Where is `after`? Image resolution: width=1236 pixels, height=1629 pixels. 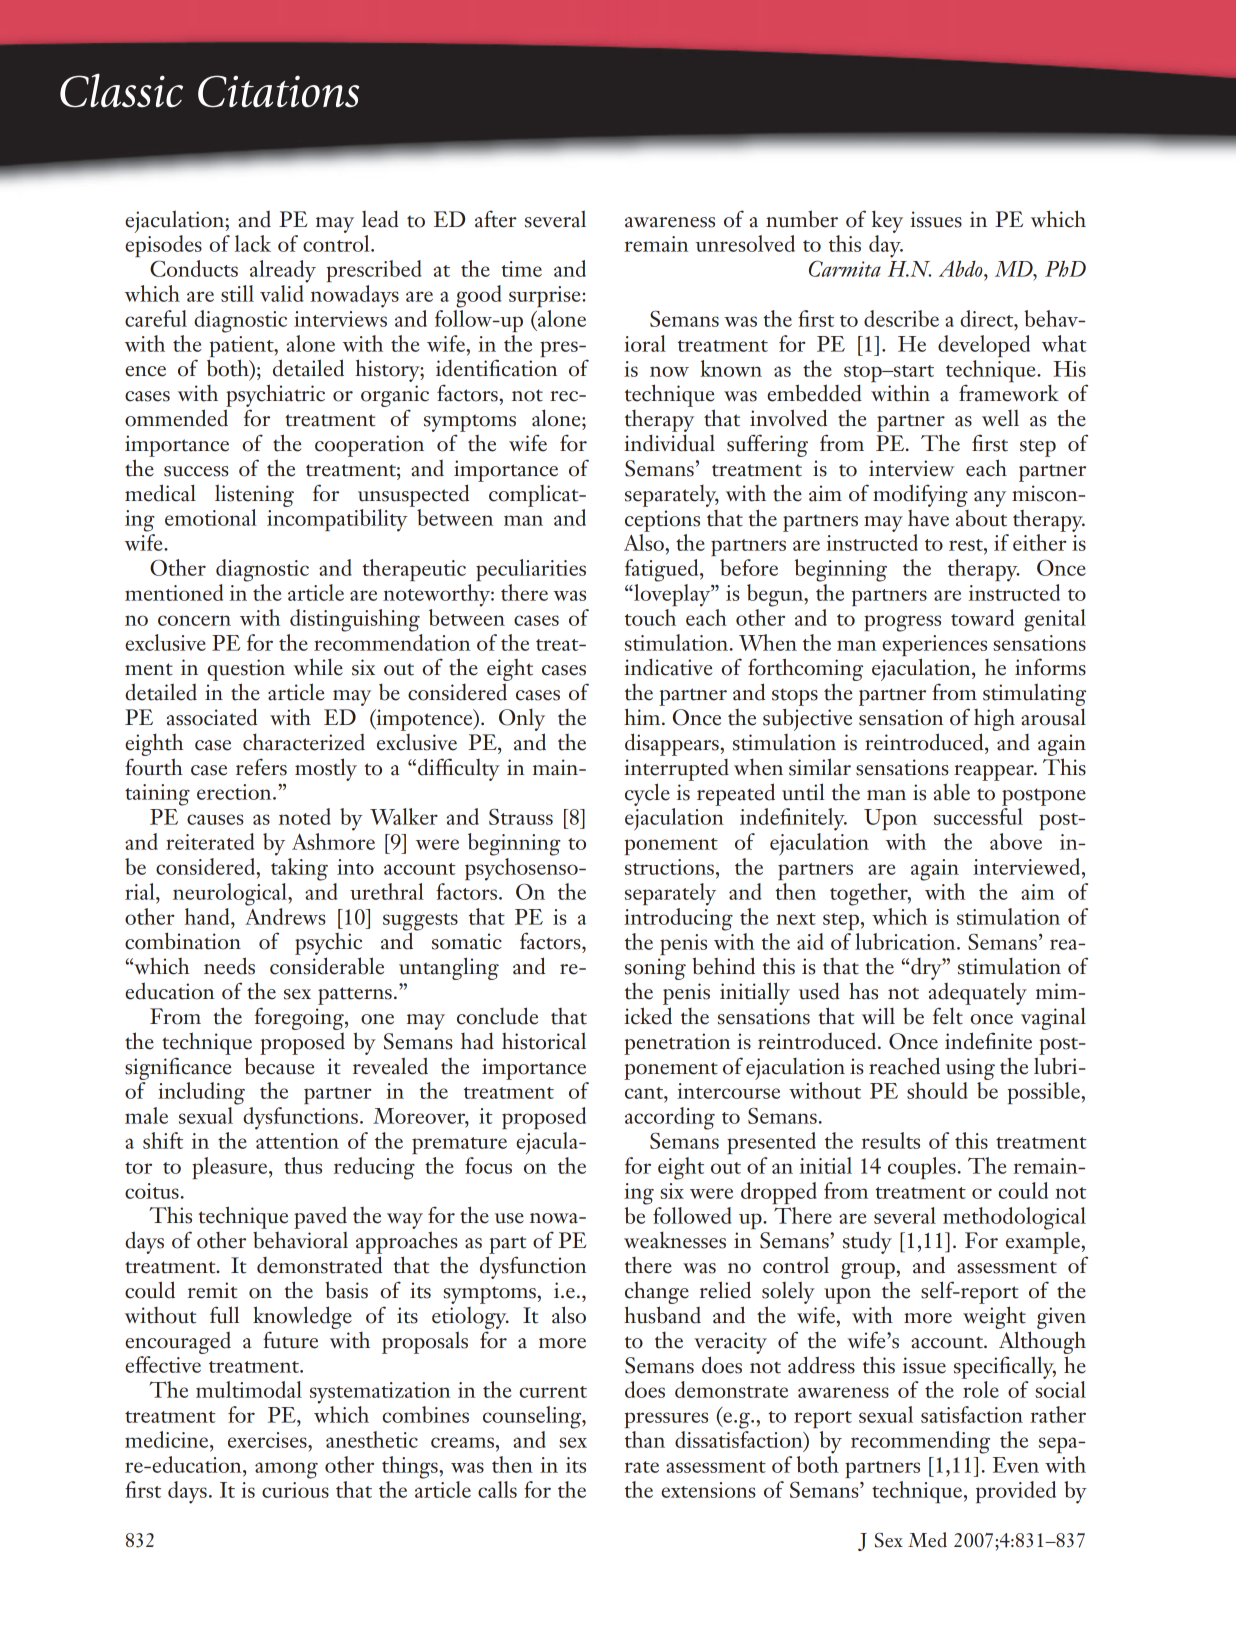 after is located at coordinates (496, 219).
